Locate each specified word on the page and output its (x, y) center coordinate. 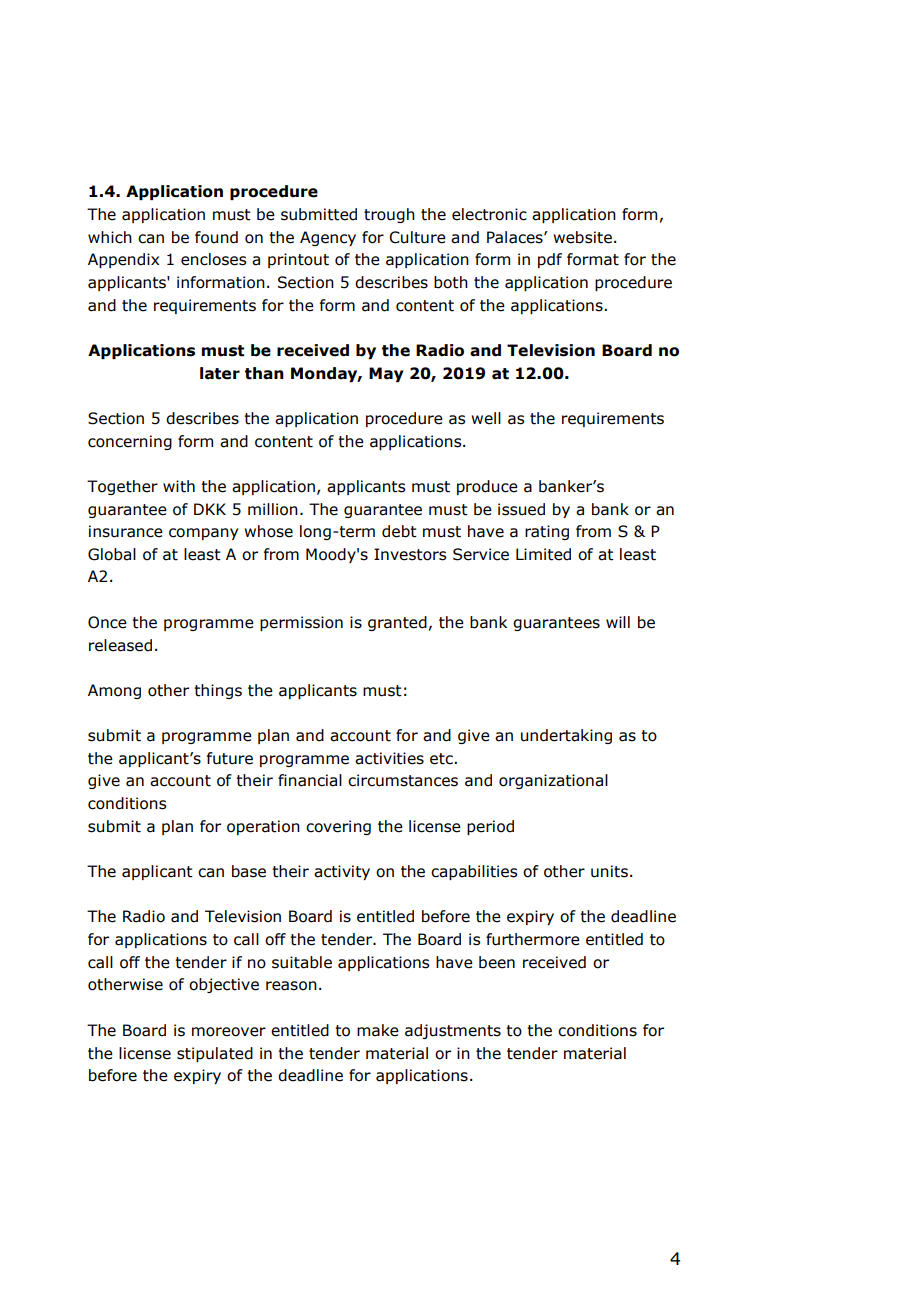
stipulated (215, 1054)
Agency (328, 238)
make (378, 1030)
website (582, 237)
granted (397, 623)
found (216, 237)
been (497, 962)
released (120, 645)
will (618, 622)
